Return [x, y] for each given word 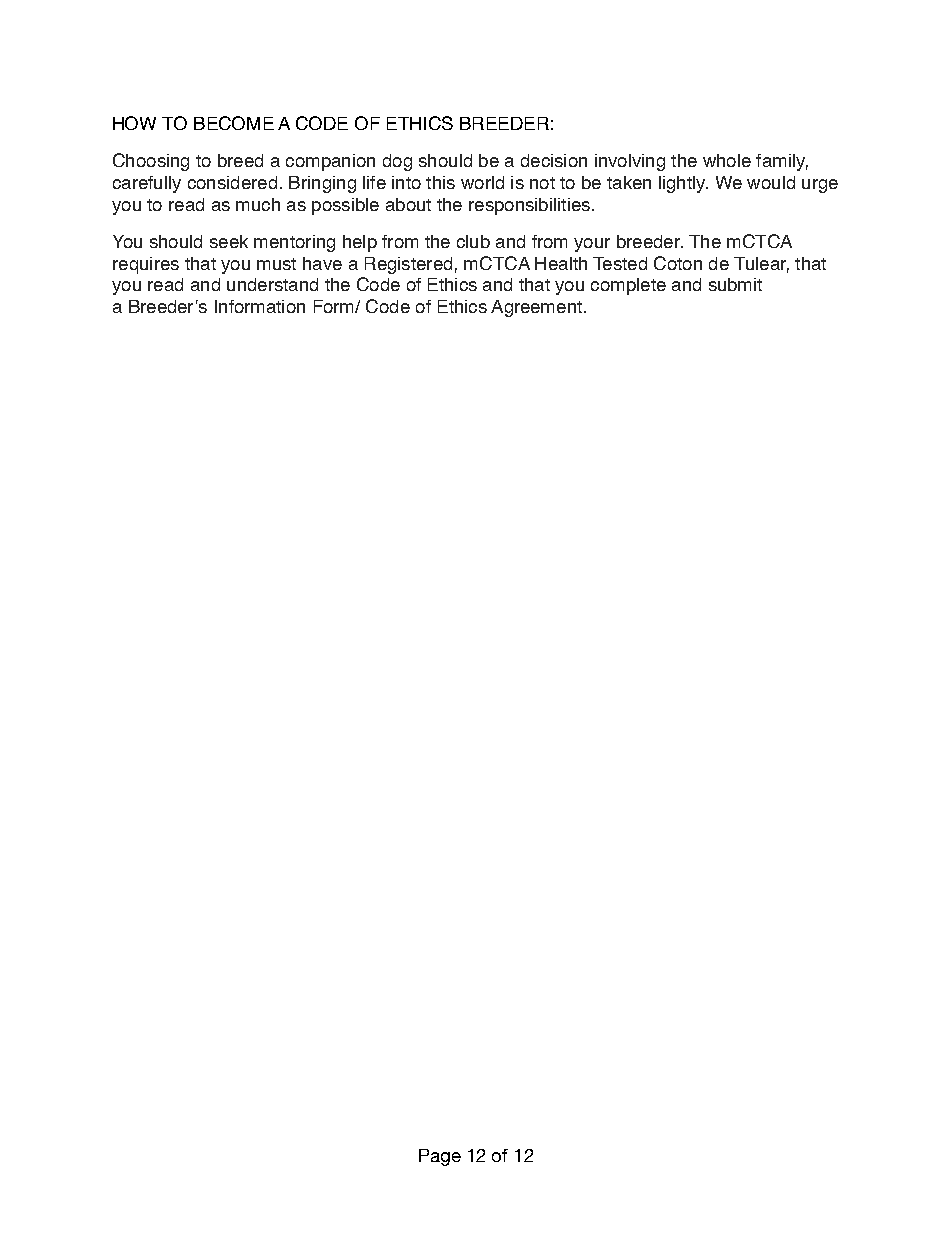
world [482, 182]
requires [146, 265]
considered [232, 182]
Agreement [536, 308]
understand [272, 284]
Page [440, 1157]
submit [735, 284]
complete [628, 286]
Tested [620, 263]
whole [727, 160]
